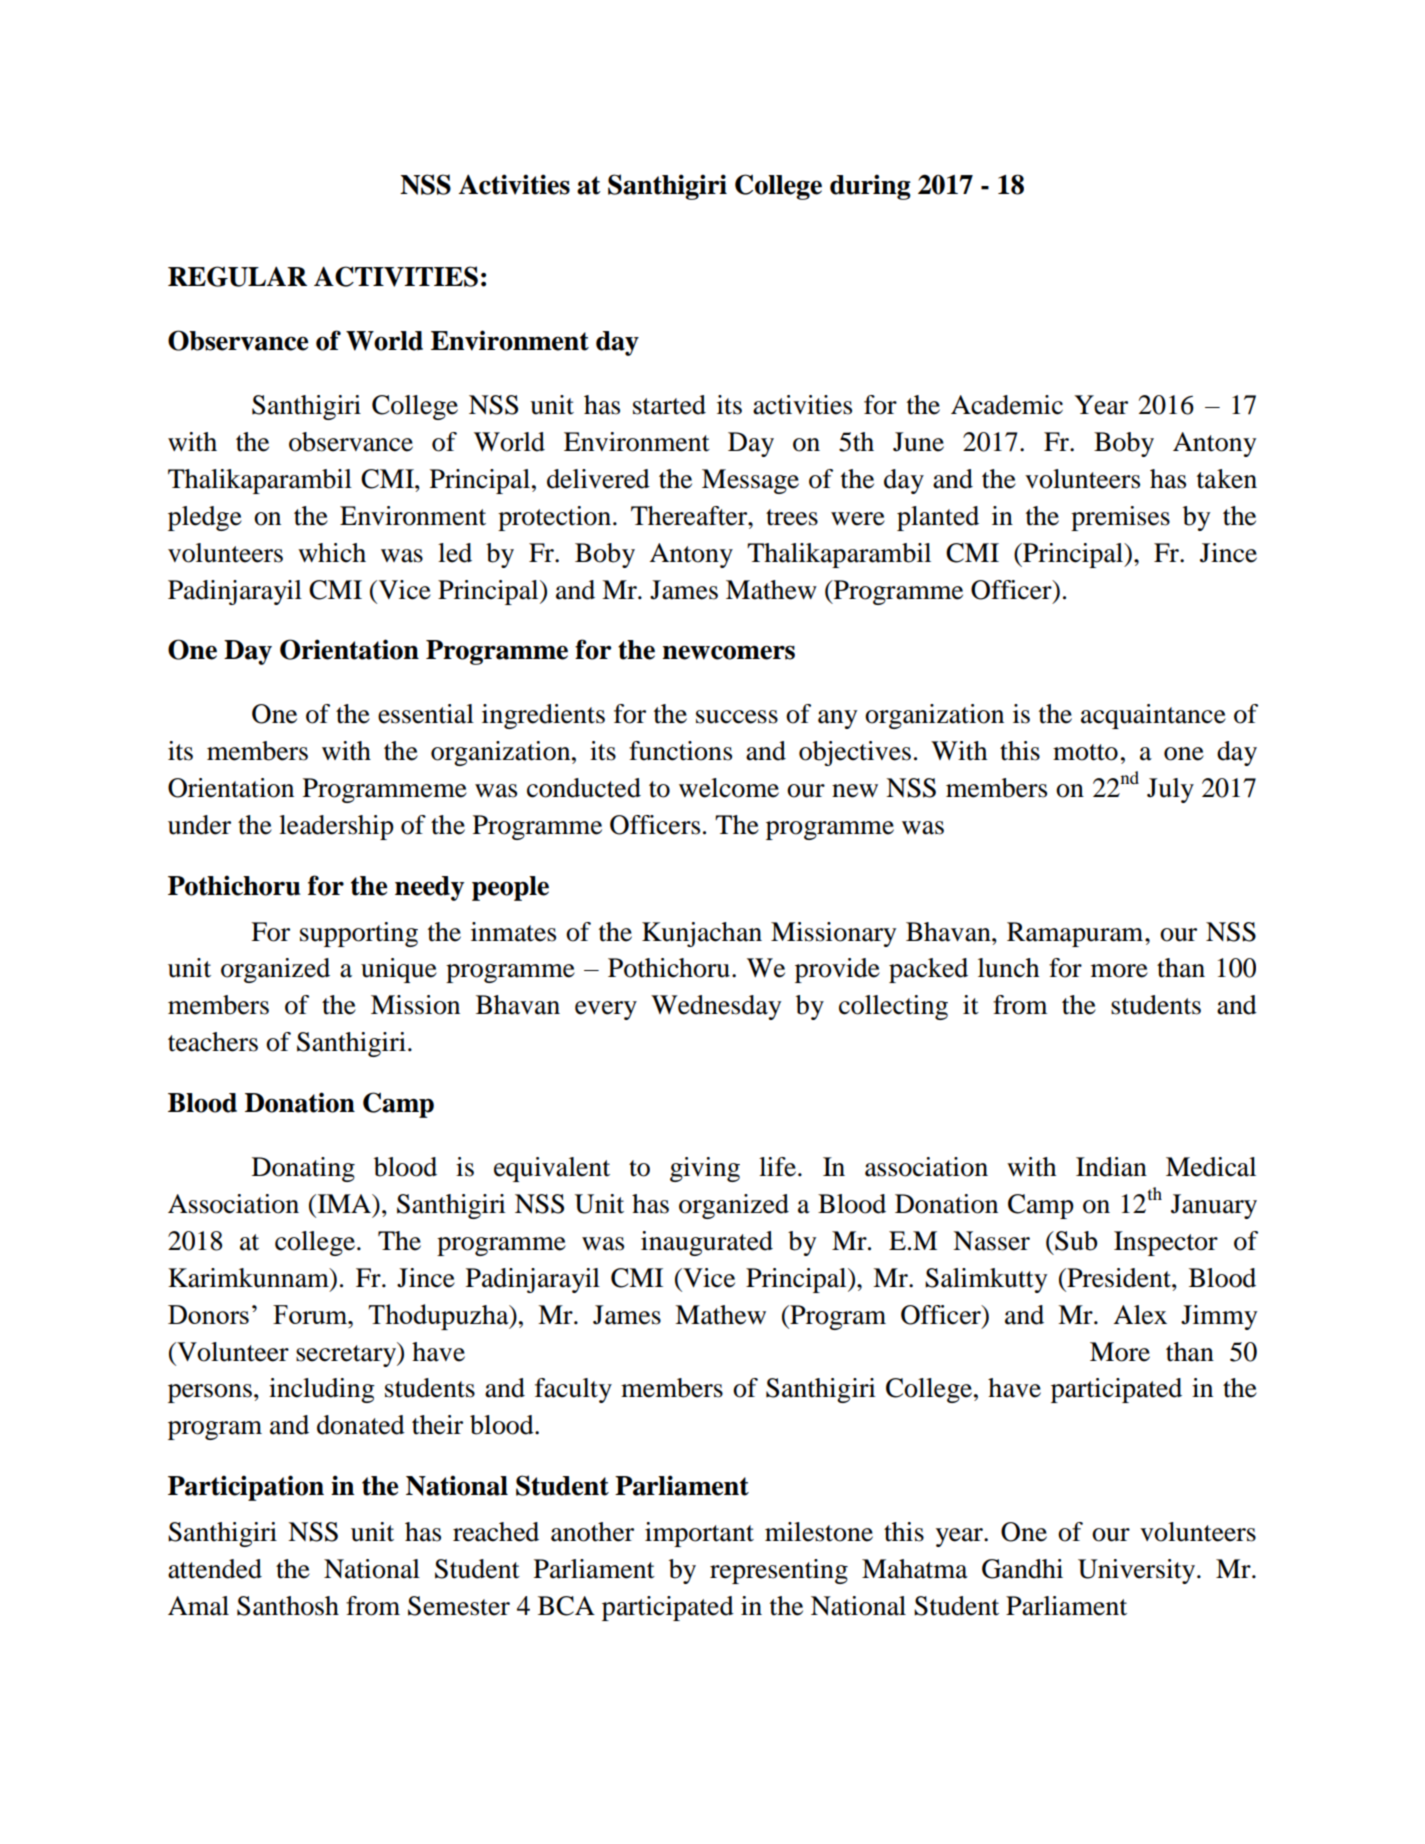 The width and height of the screenshot is (1425, 1844). What do you see at coordinates (332, 553) in the screenshot?
I see `which` at bounding box center [332, 553].
